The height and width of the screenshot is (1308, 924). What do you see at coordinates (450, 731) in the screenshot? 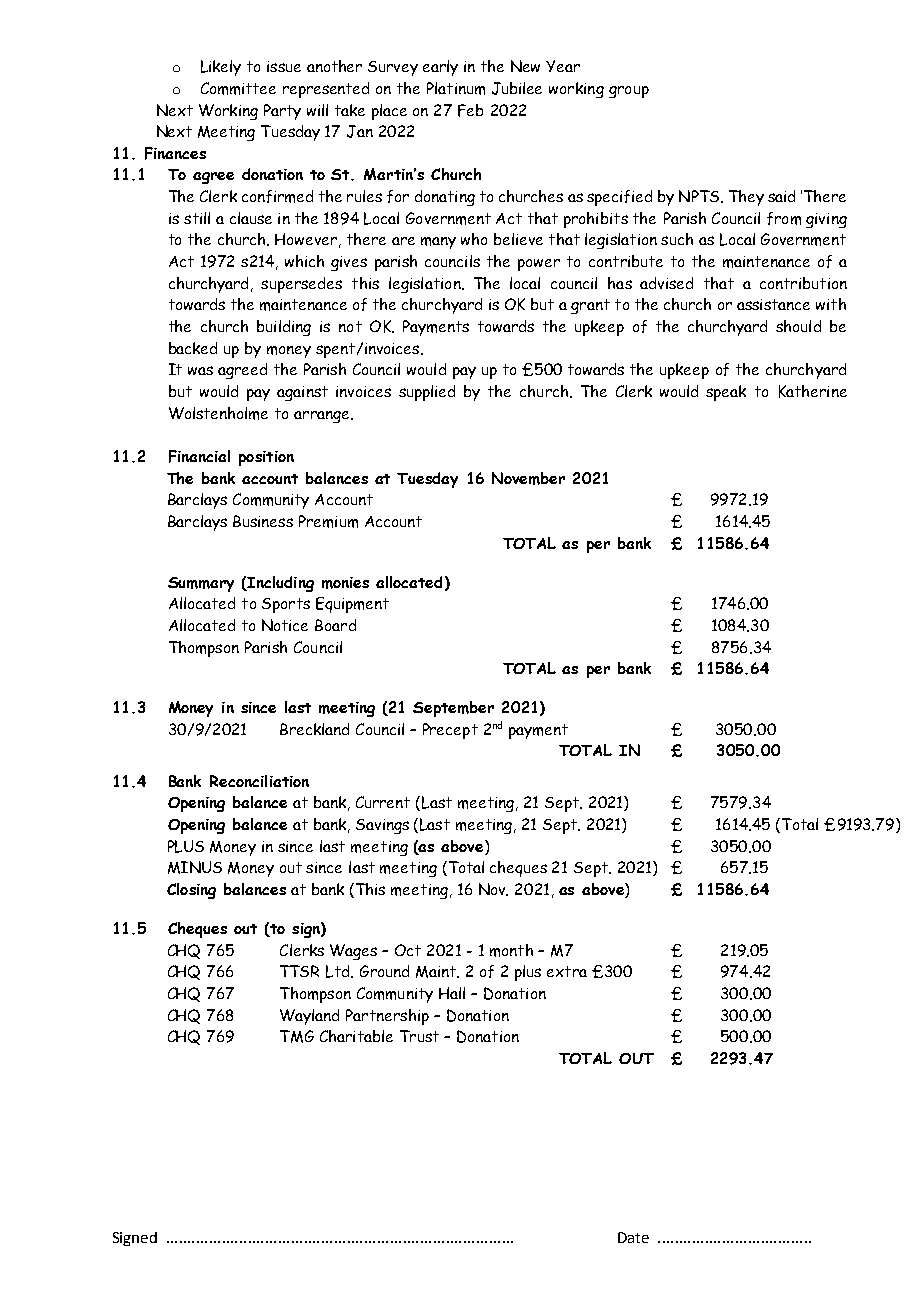
I see `Precept` at bounding box center [450, 731].
